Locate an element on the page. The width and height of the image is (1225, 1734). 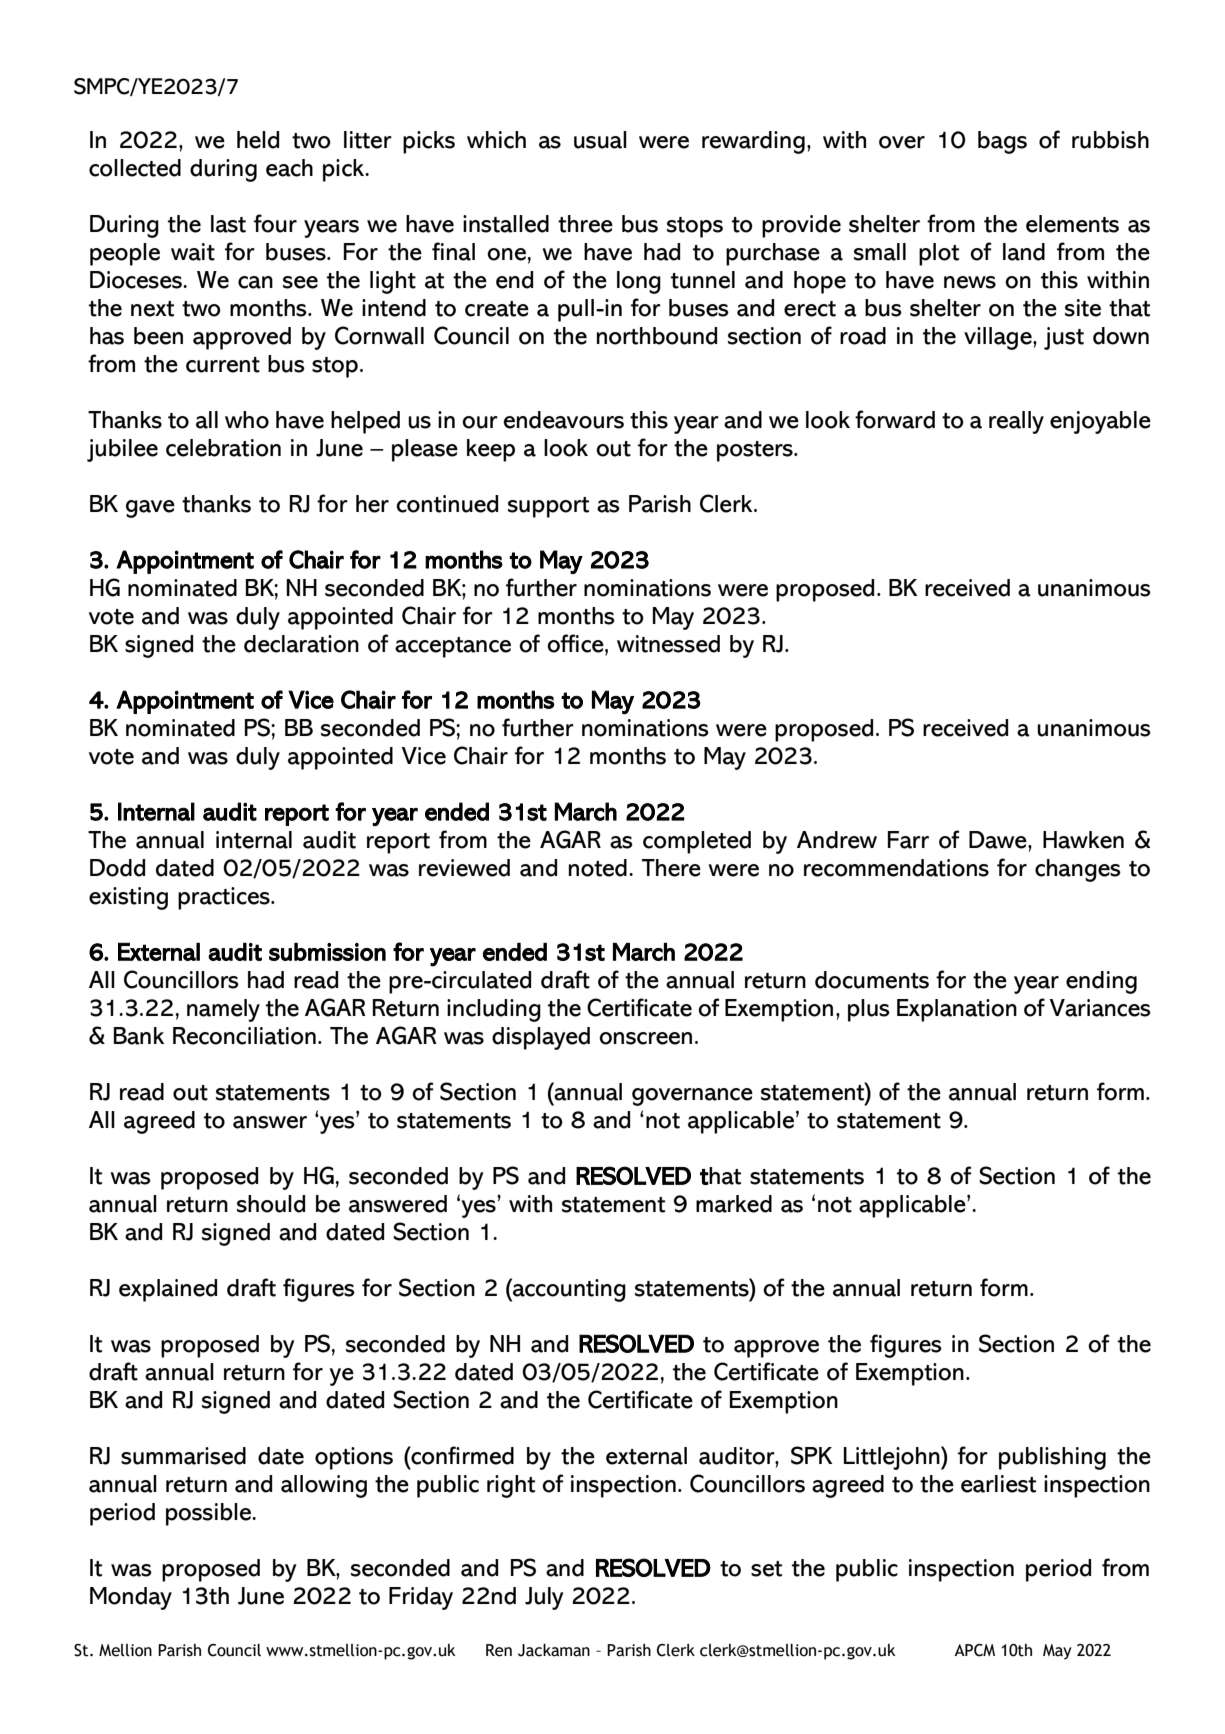
noted is located at coordinates (598, 868).
